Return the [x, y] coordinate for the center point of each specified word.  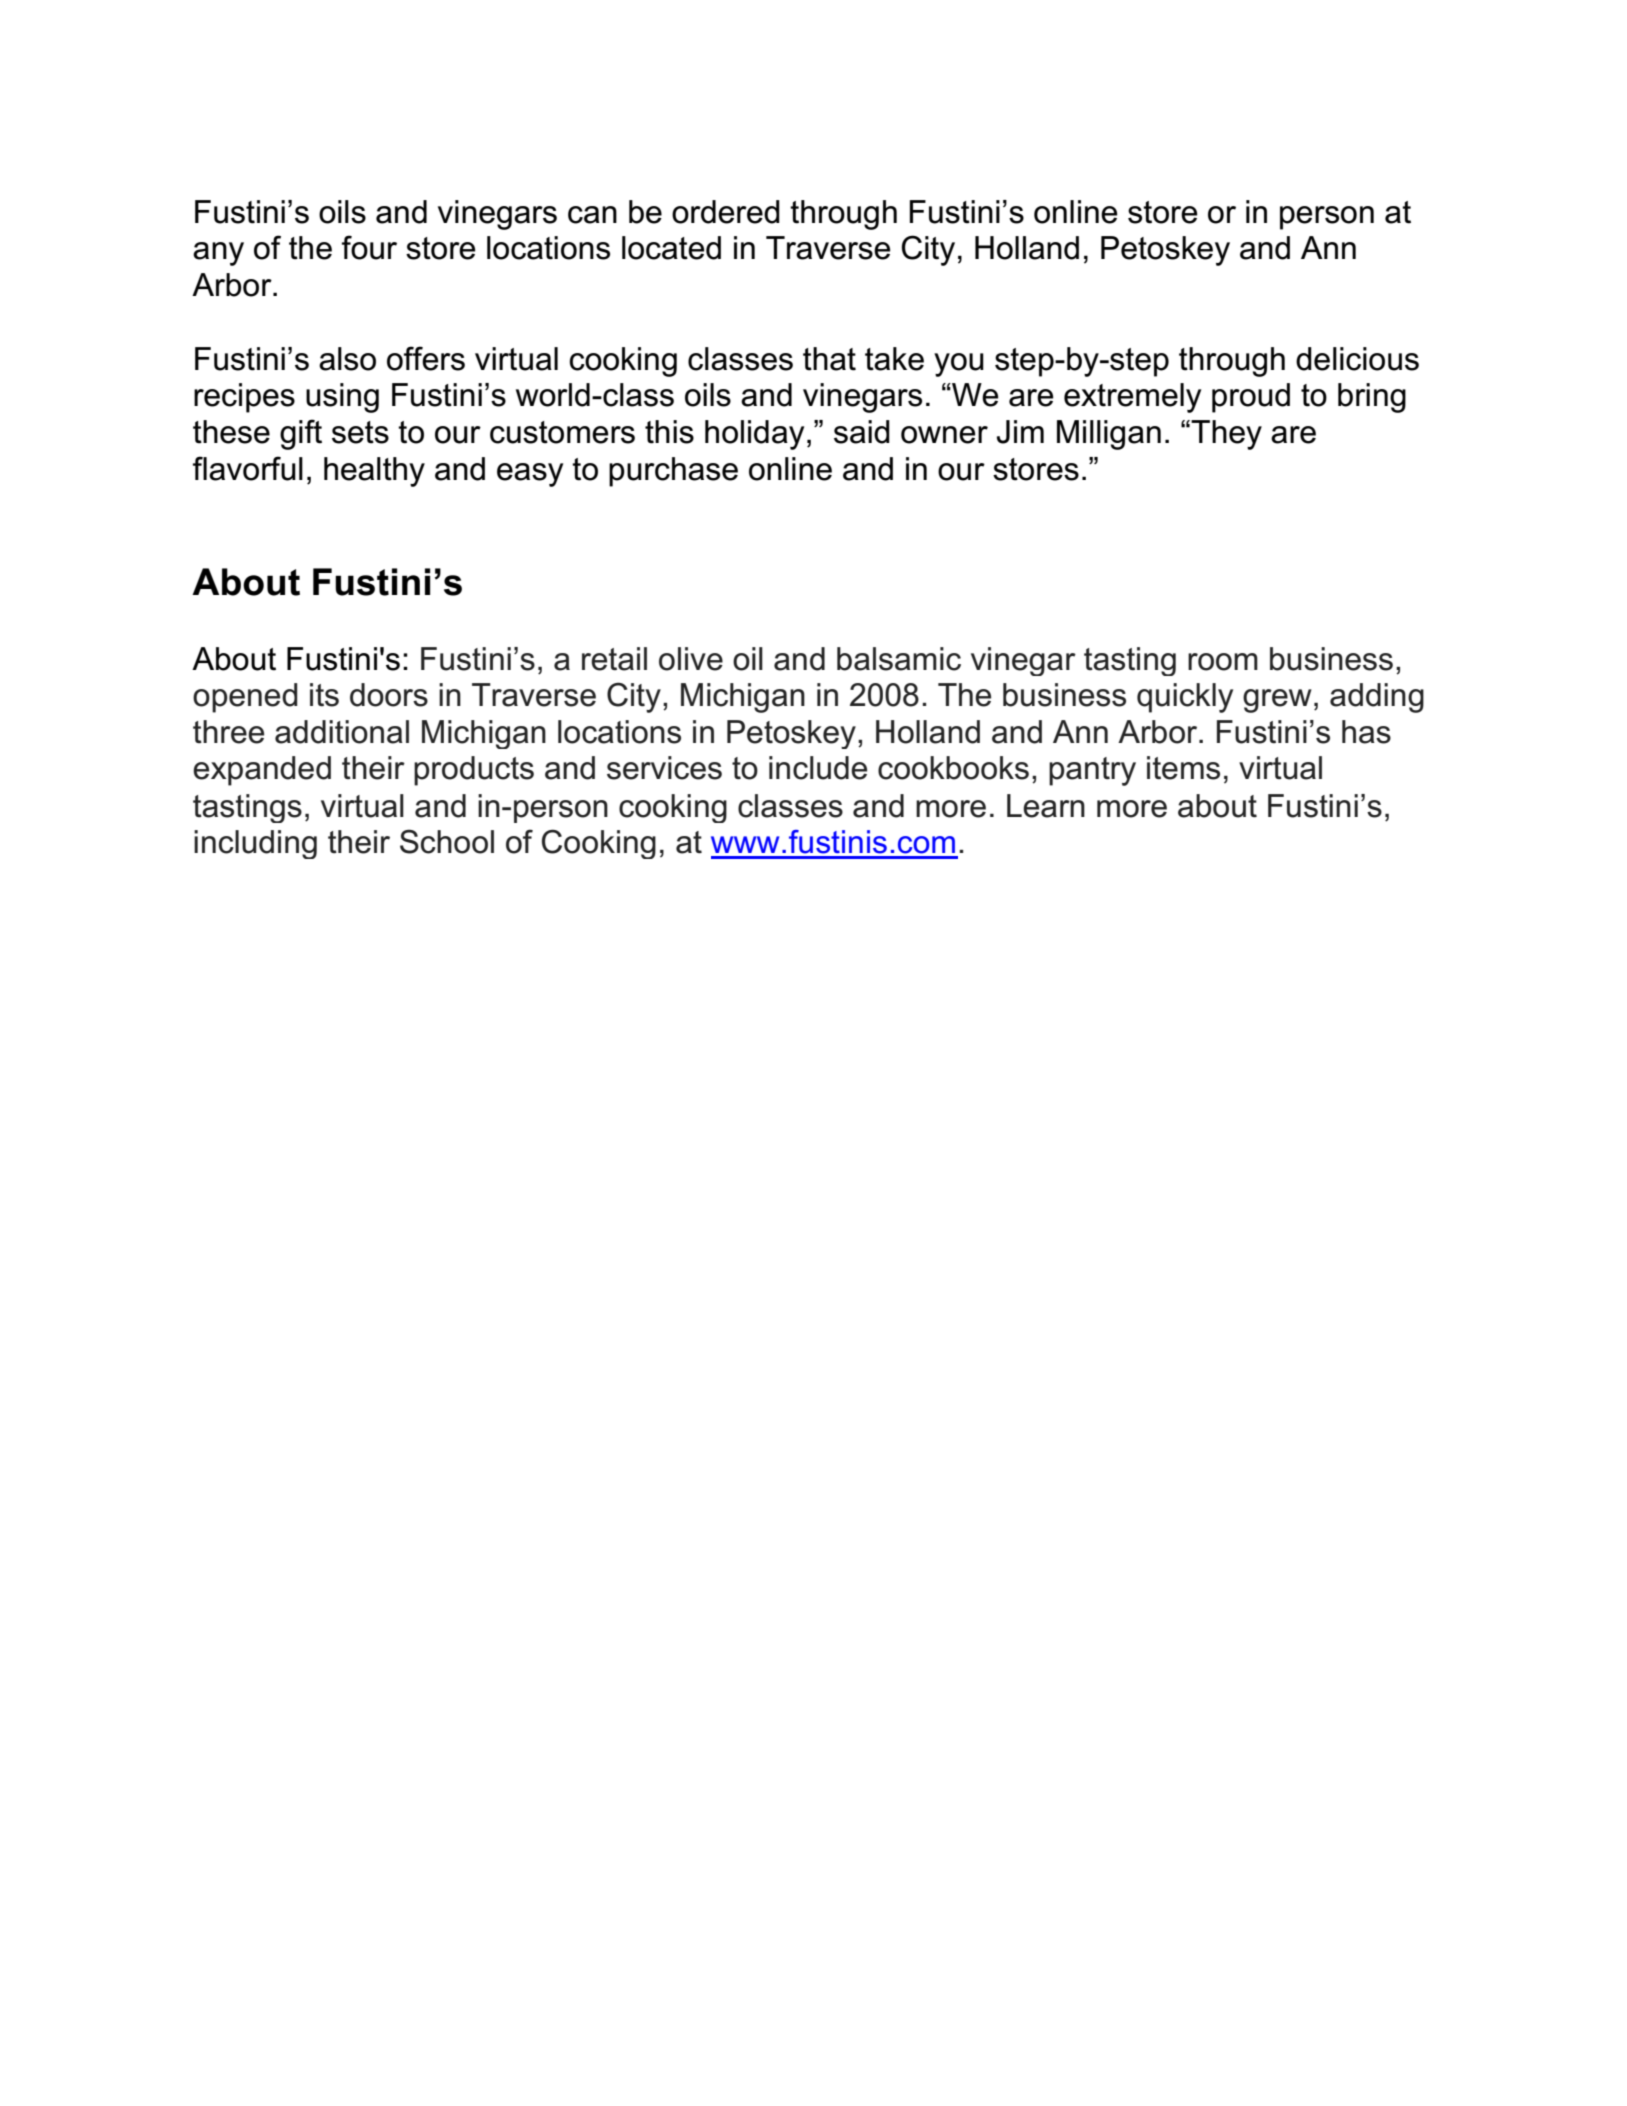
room [1223, 662]
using [342, 398]
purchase [673, 472]
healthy [374, 472]
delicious [1357, 359]
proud [1251, 398]
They [1225, 435]
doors [389, 695]
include [818, 768]
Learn [1046, 806]
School [447, 841]
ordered [726, 212]
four [369, 247]
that [829, 359]
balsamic [899, 659]
